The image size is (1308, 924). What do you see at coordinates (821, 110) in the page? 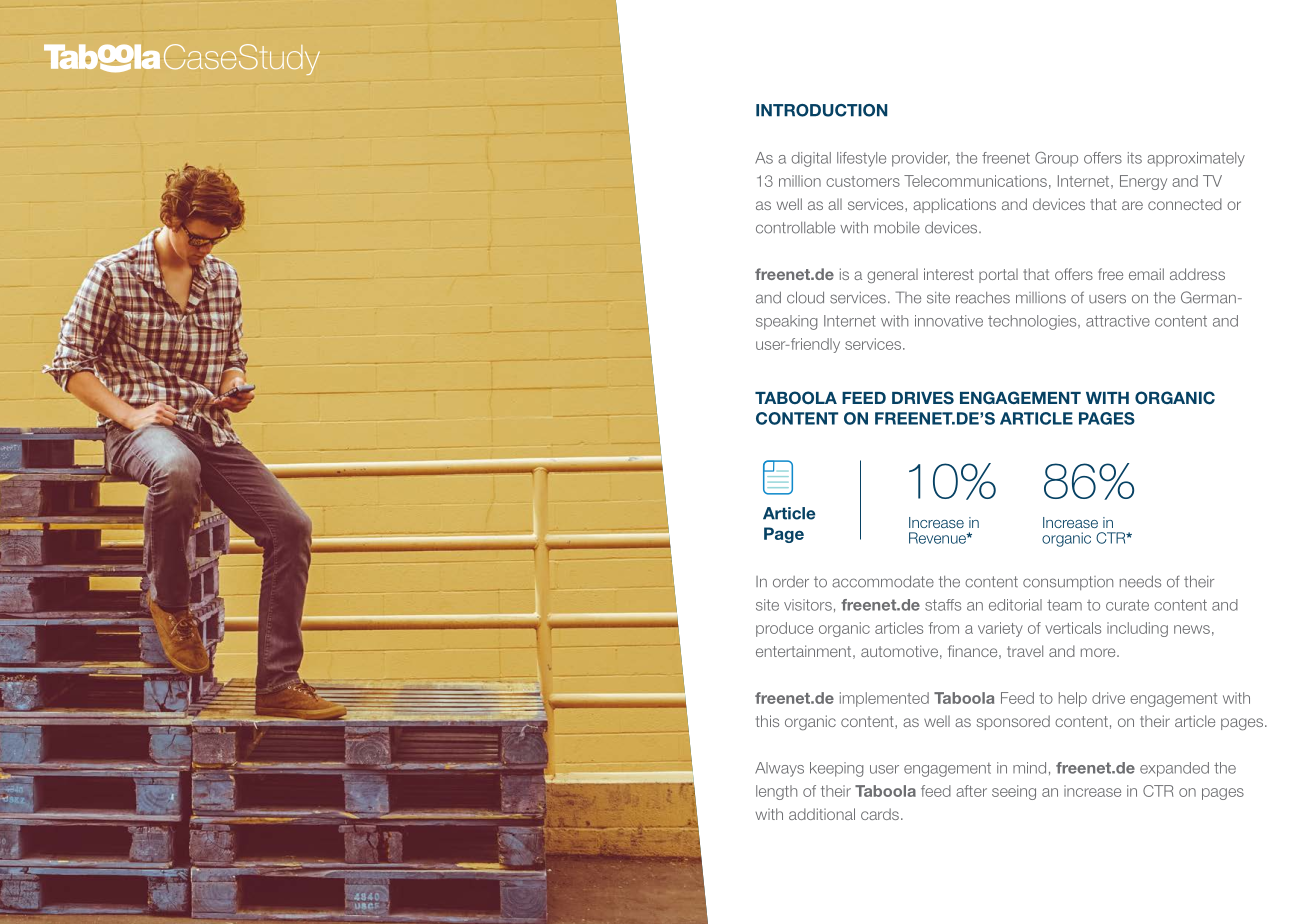
I see `INTRODUCTION` at bounding box center [821, 110].
